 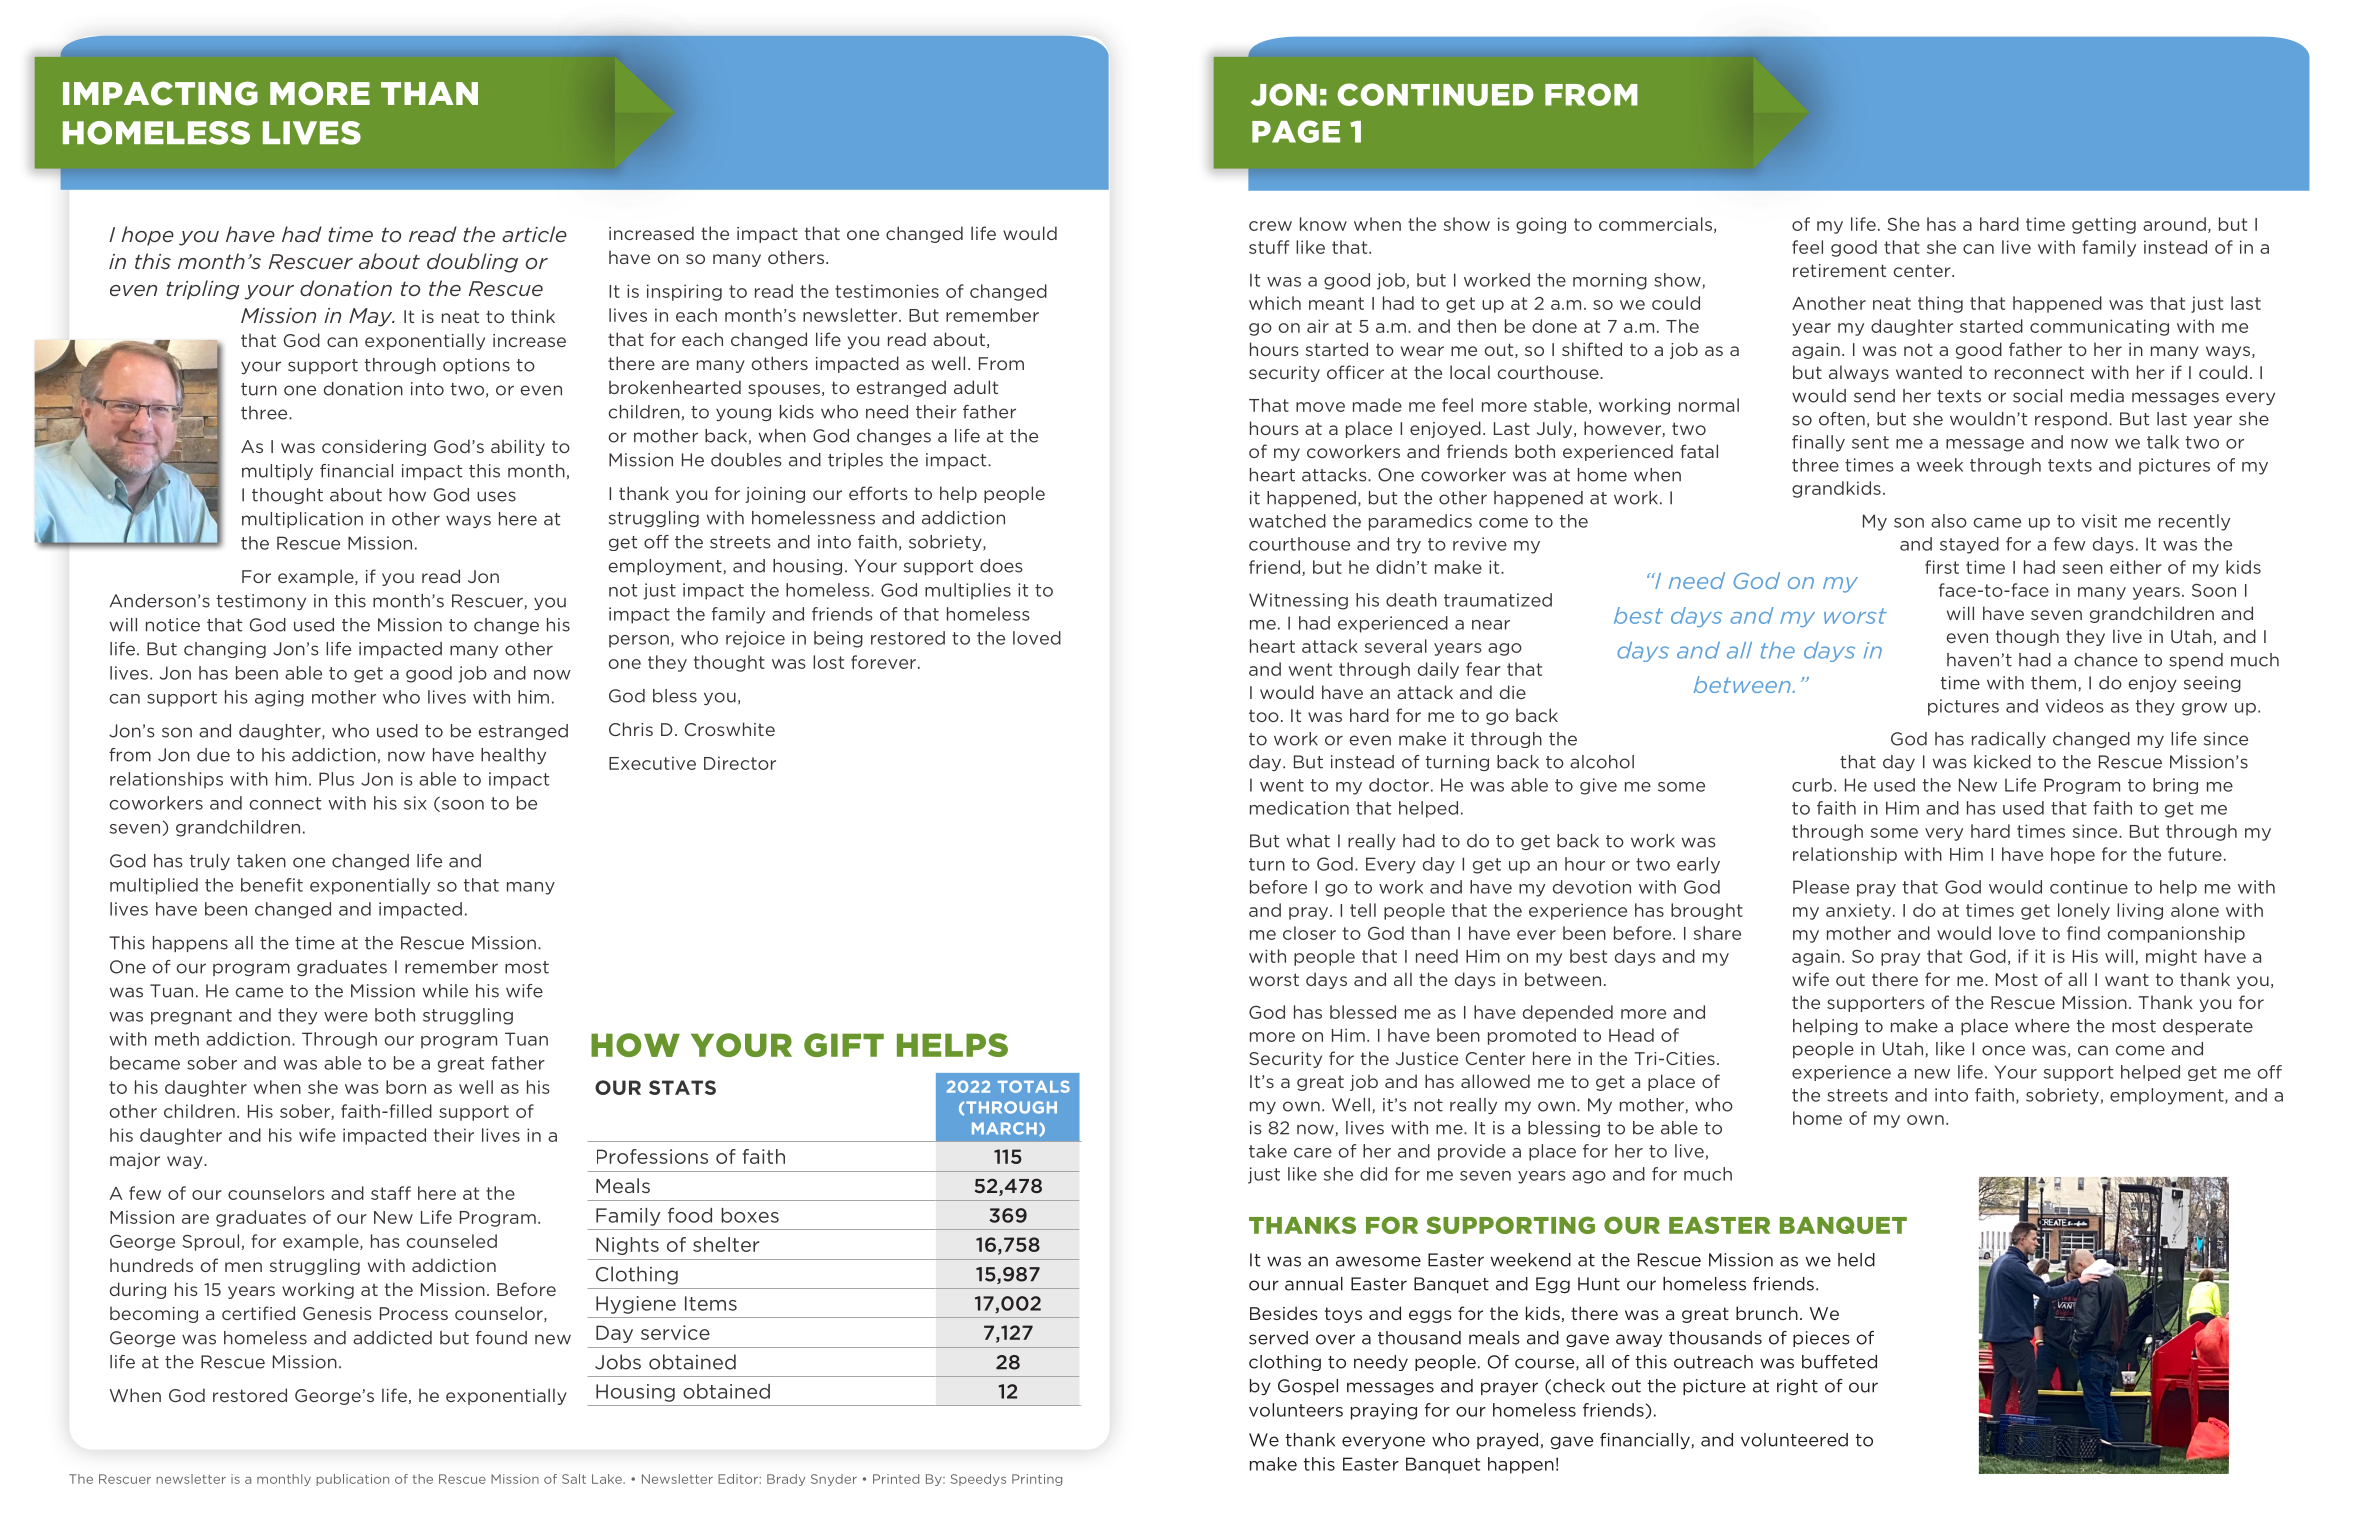 I want to click on volunteers, so click(x=1296, y=1410).
